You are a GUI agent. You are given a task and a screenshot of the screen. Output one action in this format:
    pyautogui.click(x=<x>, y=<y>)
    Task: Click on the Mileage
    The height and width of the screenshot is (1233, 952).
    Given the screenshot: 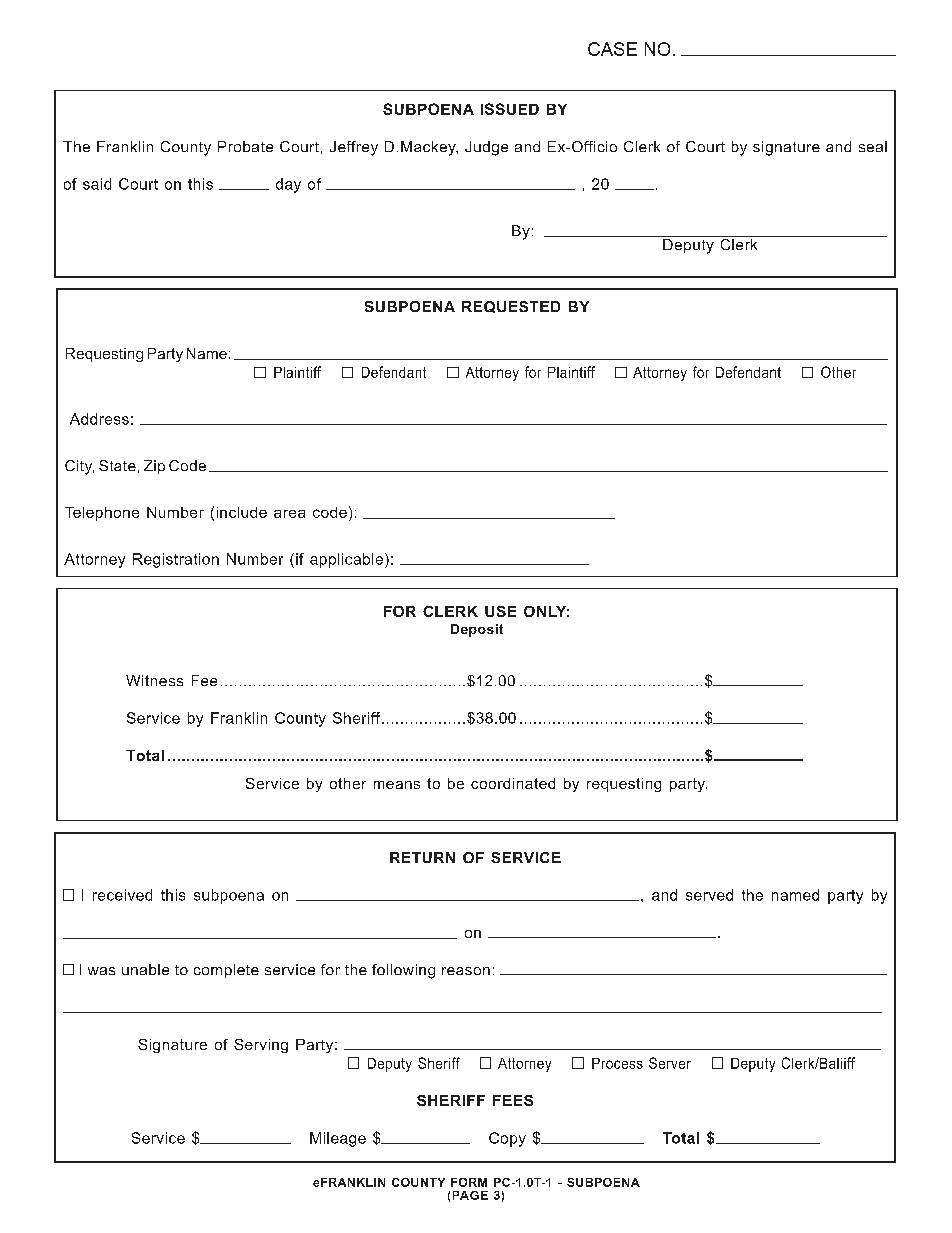 What is the action you would take?
    pyautogui.click(x=338, y=1139)
